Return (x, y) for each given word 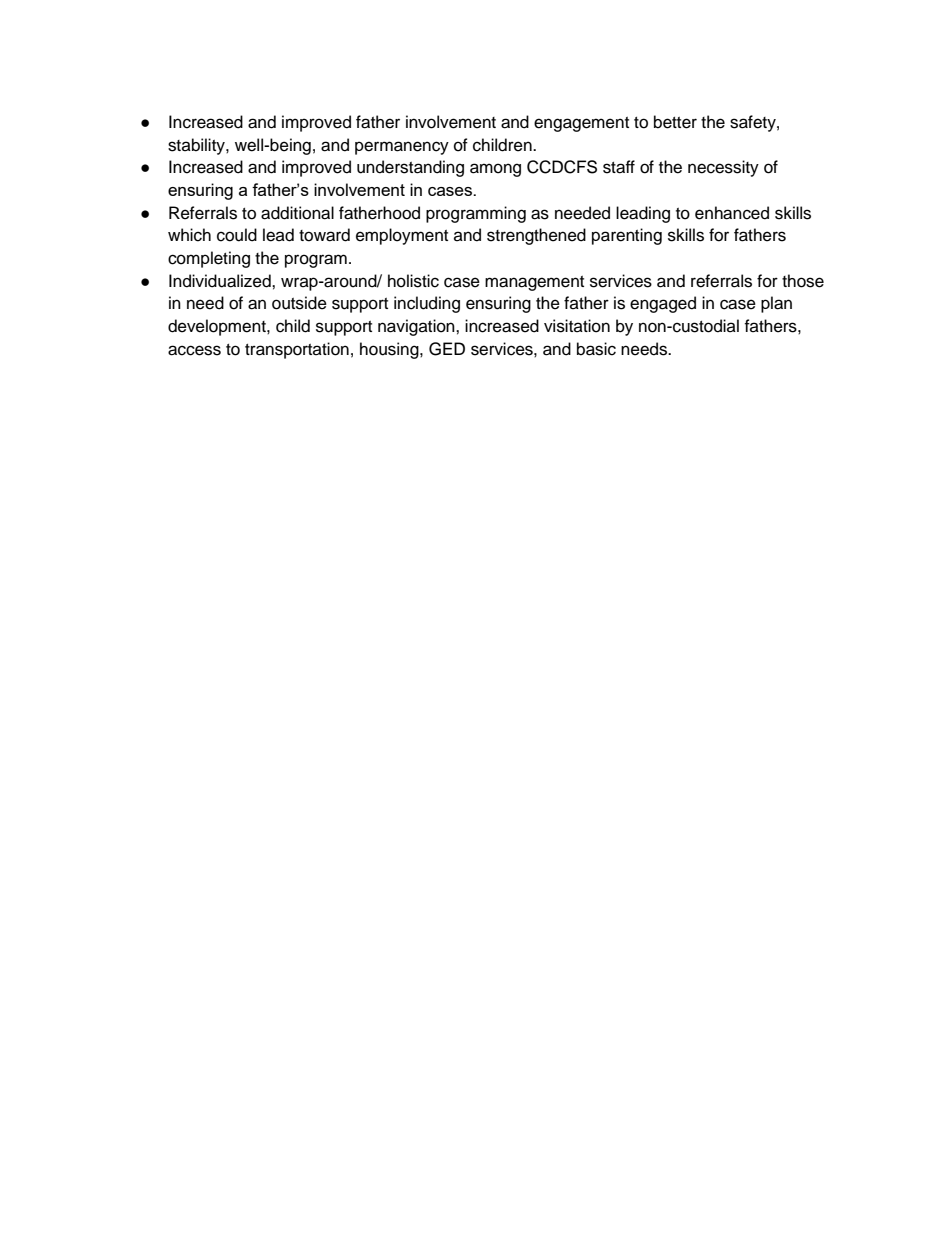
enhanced (732, 213)
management (534, 283)
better (675, 122)
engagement (581, 124)
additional (297, 213)
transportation (297, 350)
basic (596, 349)
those (803, 281)
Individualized (221, 281)
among (495, 170)
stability (197, 146)
